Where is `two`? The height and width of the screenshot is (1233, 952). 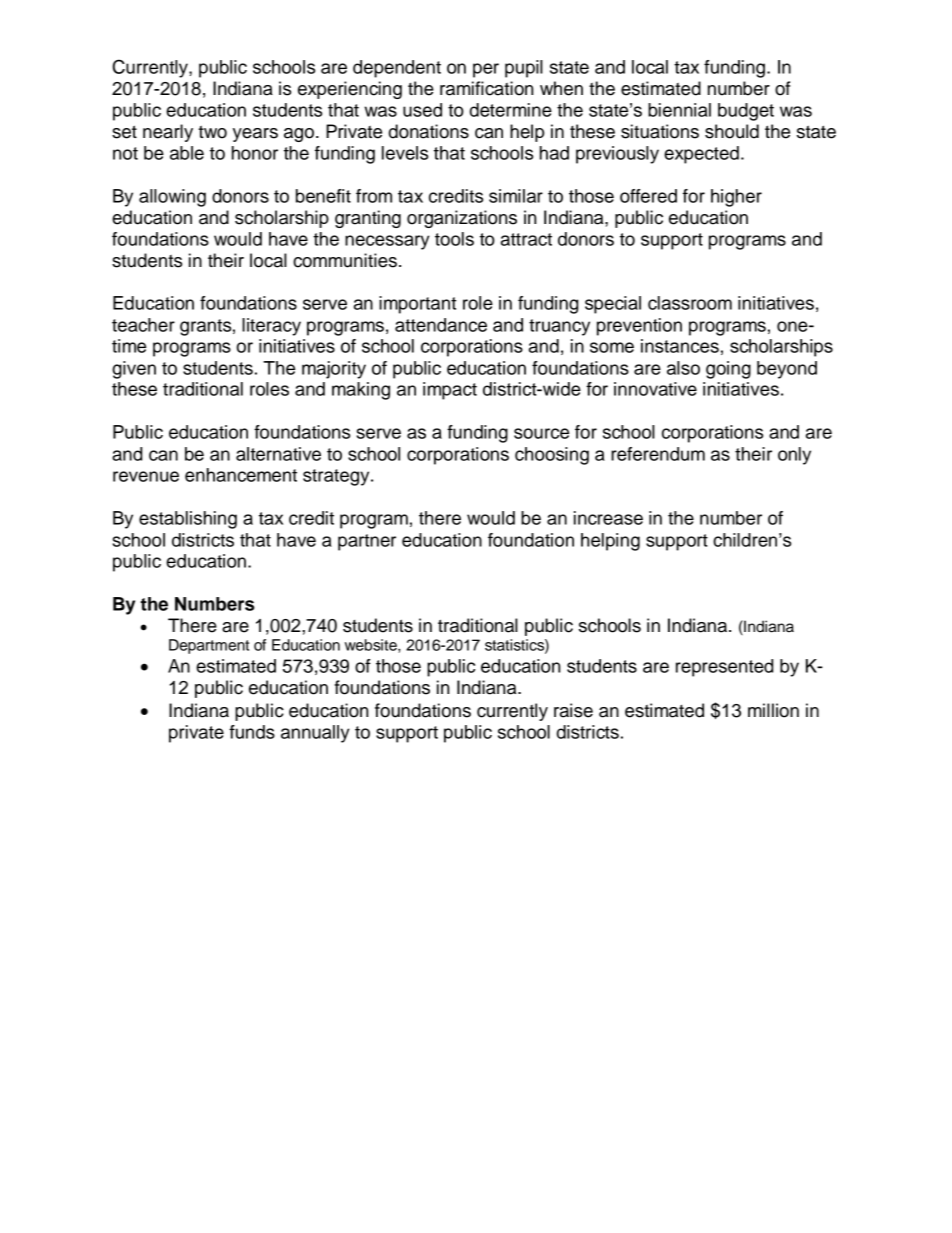 two is located at coordinates (212, 132).
